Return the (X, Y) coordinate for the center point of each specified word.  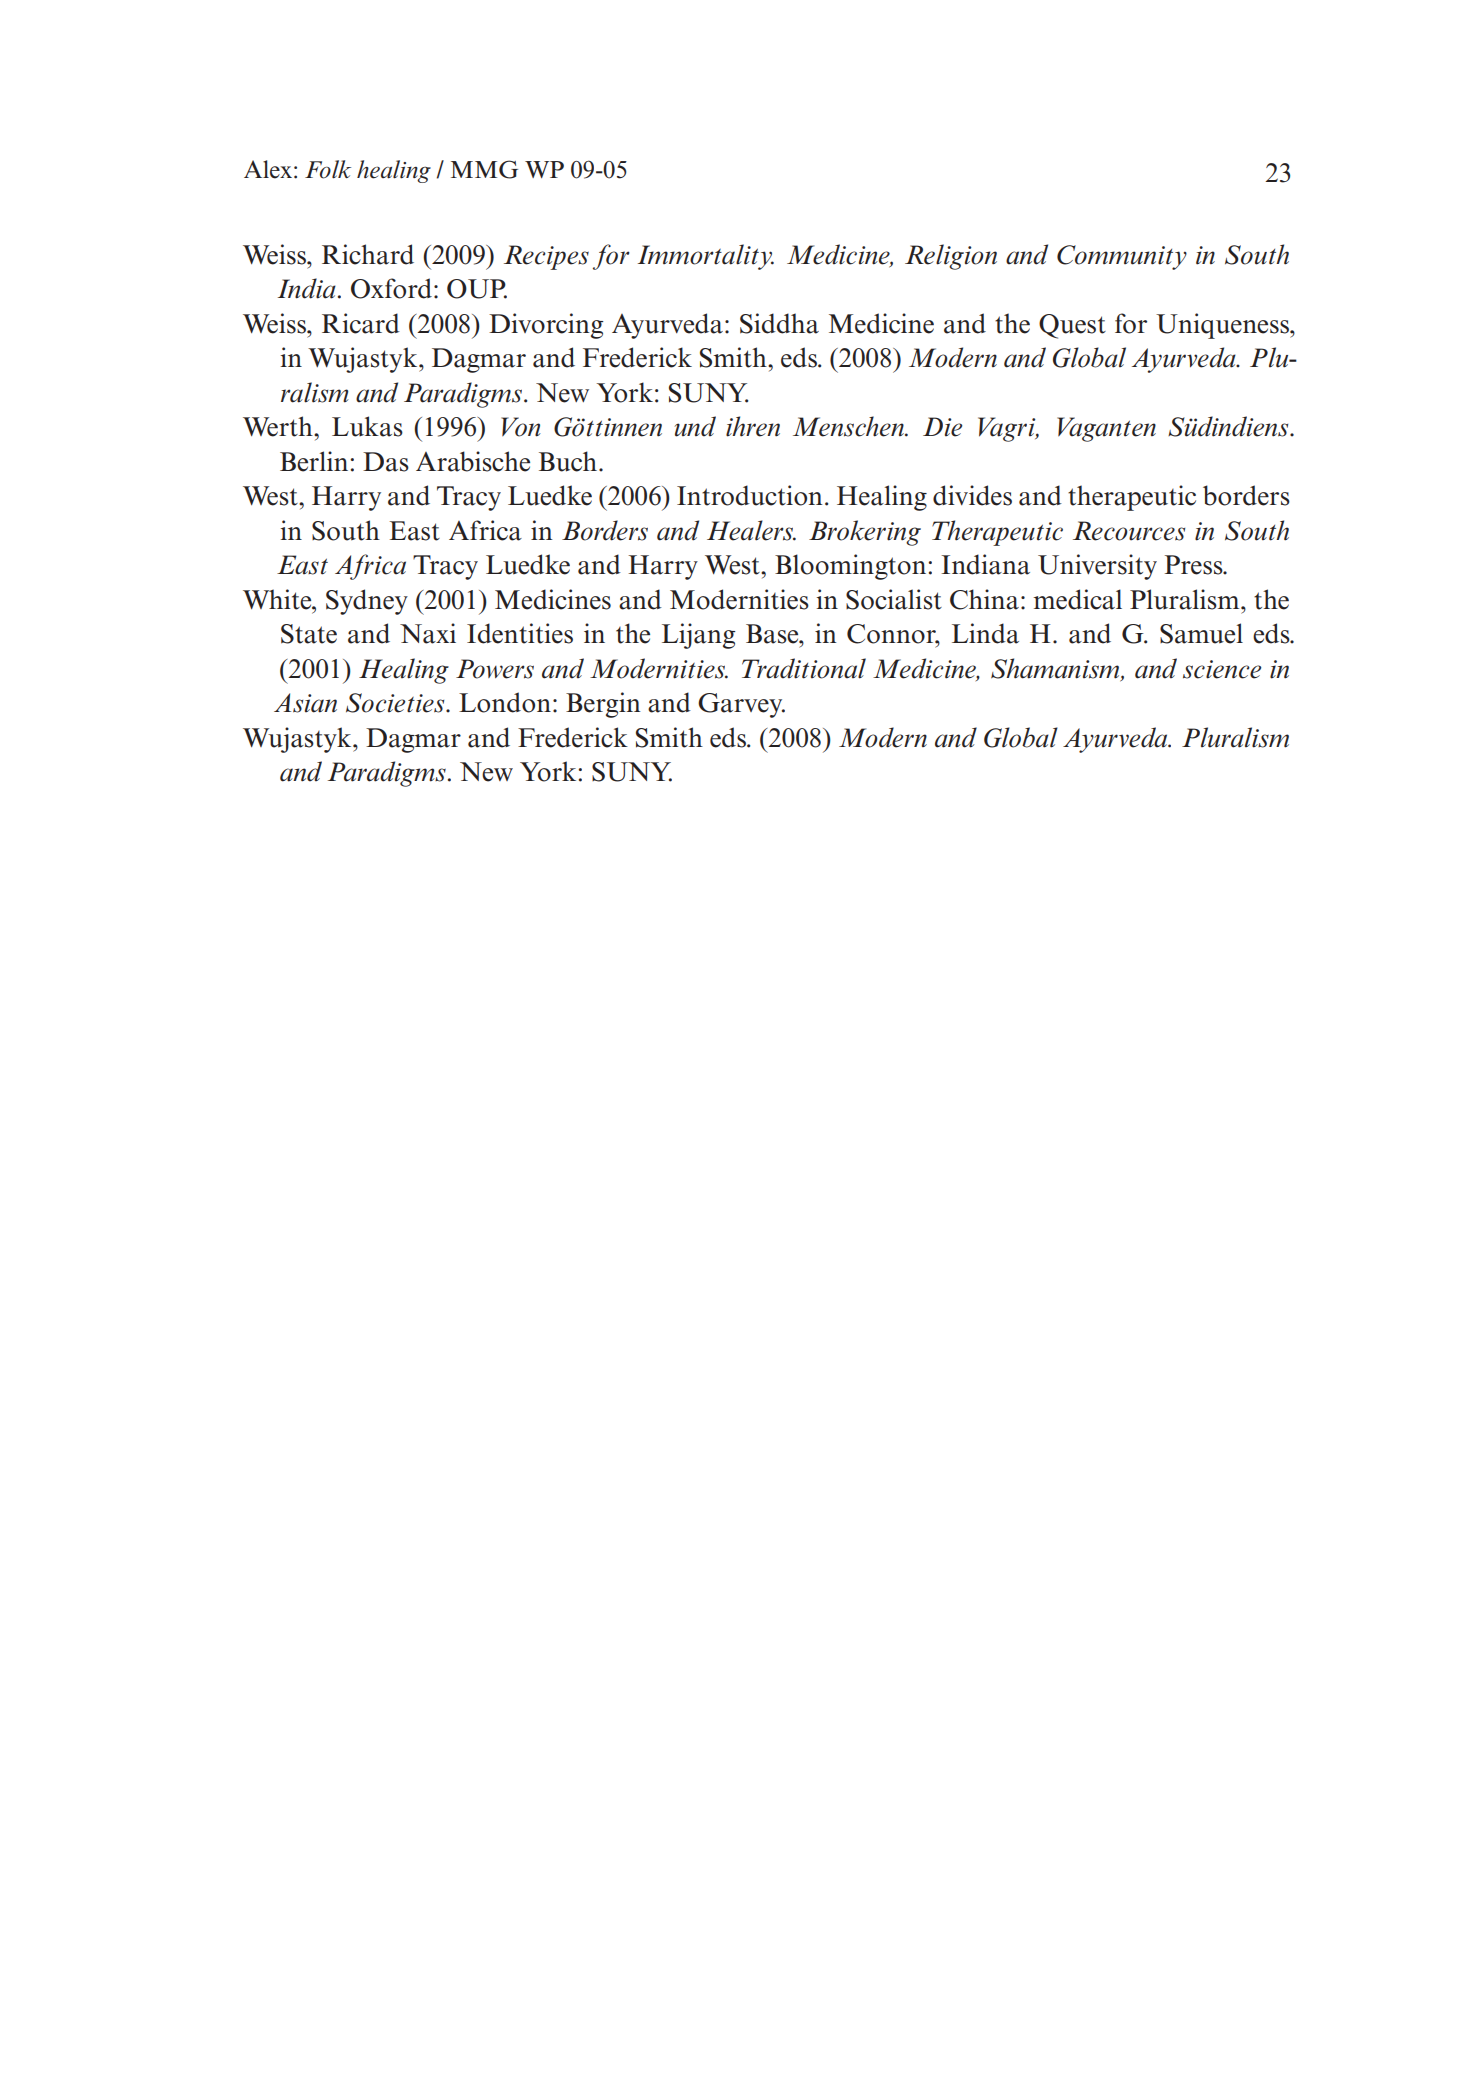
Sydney (367, 602)
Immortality (706, 257)
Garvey (741, 705)
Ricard (361, 323)
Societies (396, 703)
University (1097, 567)
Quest (1072, 326)
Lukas (367, 426)
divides (972, 495)
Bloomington (850, 567)
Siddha (779, 323)
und (695, 426)
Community (1122, 257)
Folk (328, 169)
